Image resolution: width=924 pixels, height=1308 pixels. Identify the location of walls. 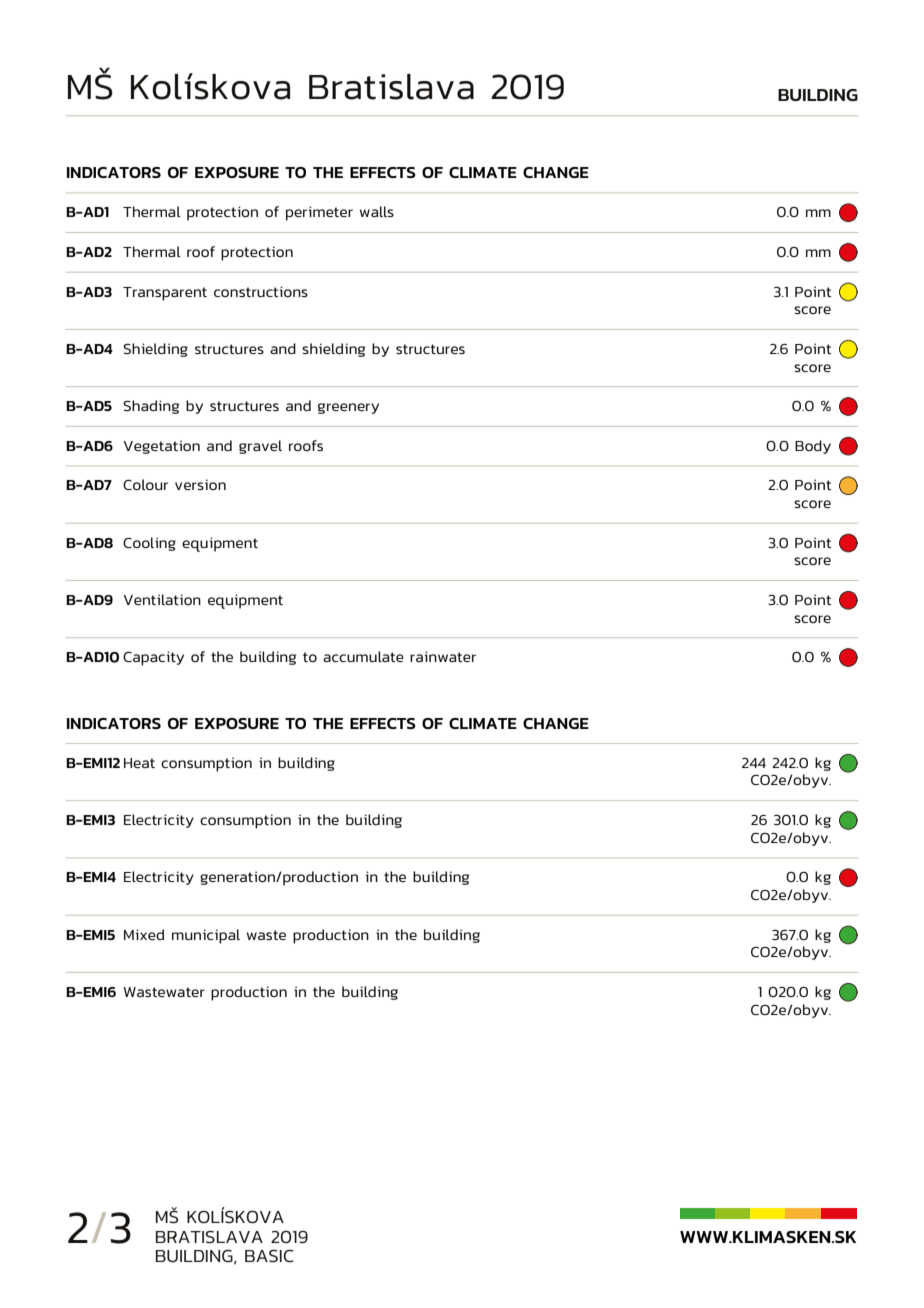
(377, 211).
